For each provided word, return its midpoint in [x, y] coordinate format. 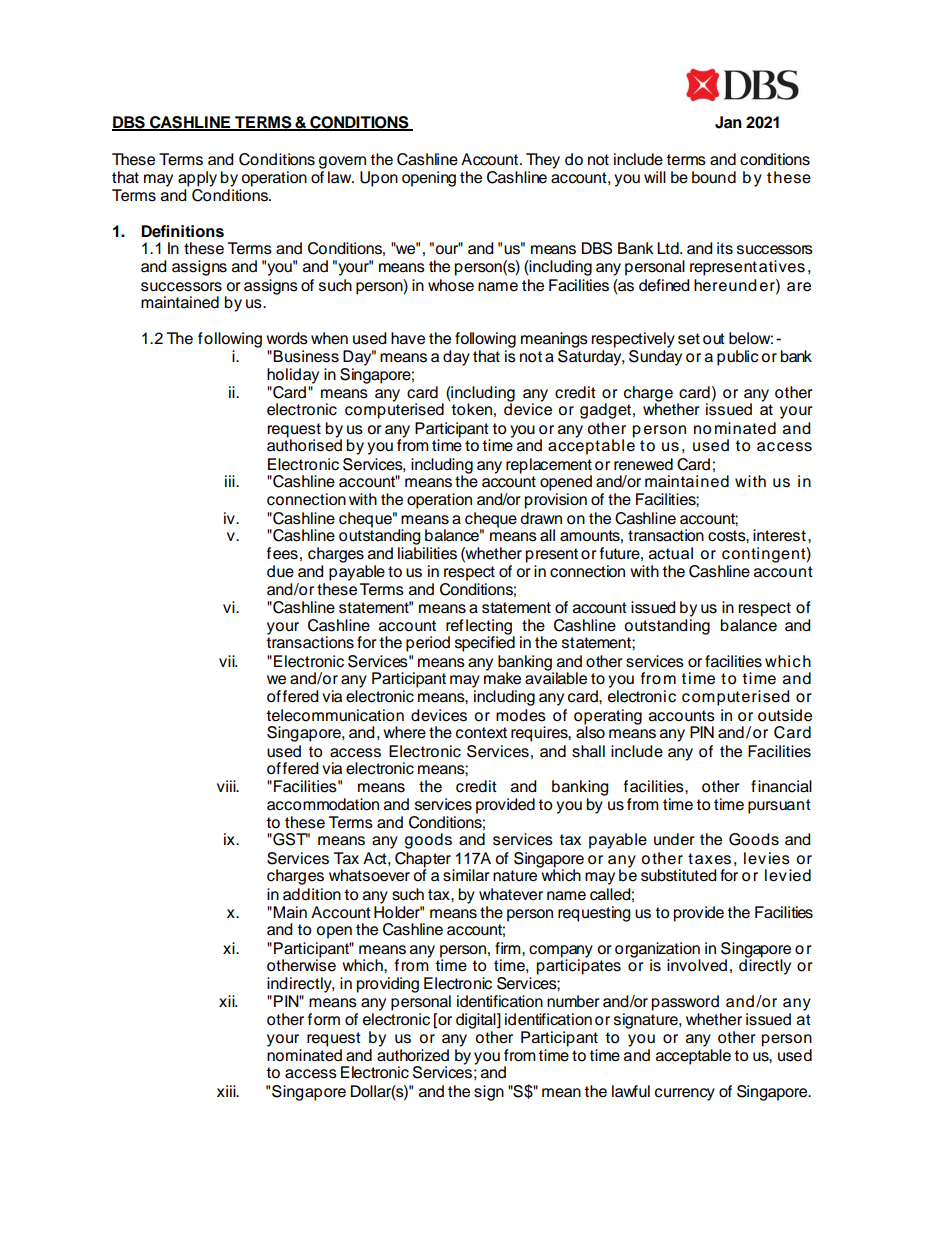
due [280, 571]
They [543, 161]
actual [671, 553]
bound [714, 177]
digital [477, 1021]
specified [485, 643]
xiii [227, 1091]
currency [685, 1094]
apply [197, 179]
